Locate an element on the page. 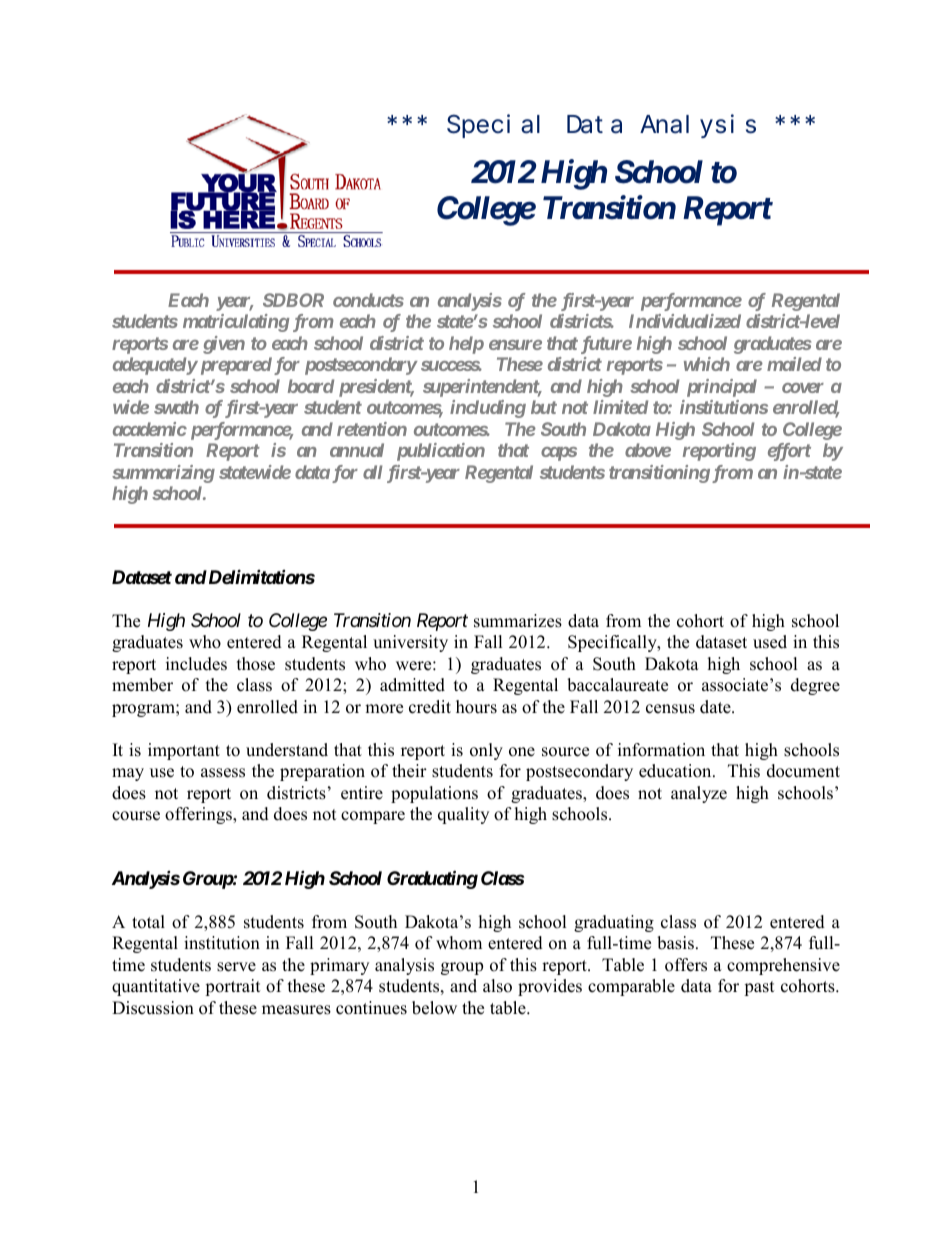 This image has width=952, height=1233. which is located at coordinates (707, 364).
